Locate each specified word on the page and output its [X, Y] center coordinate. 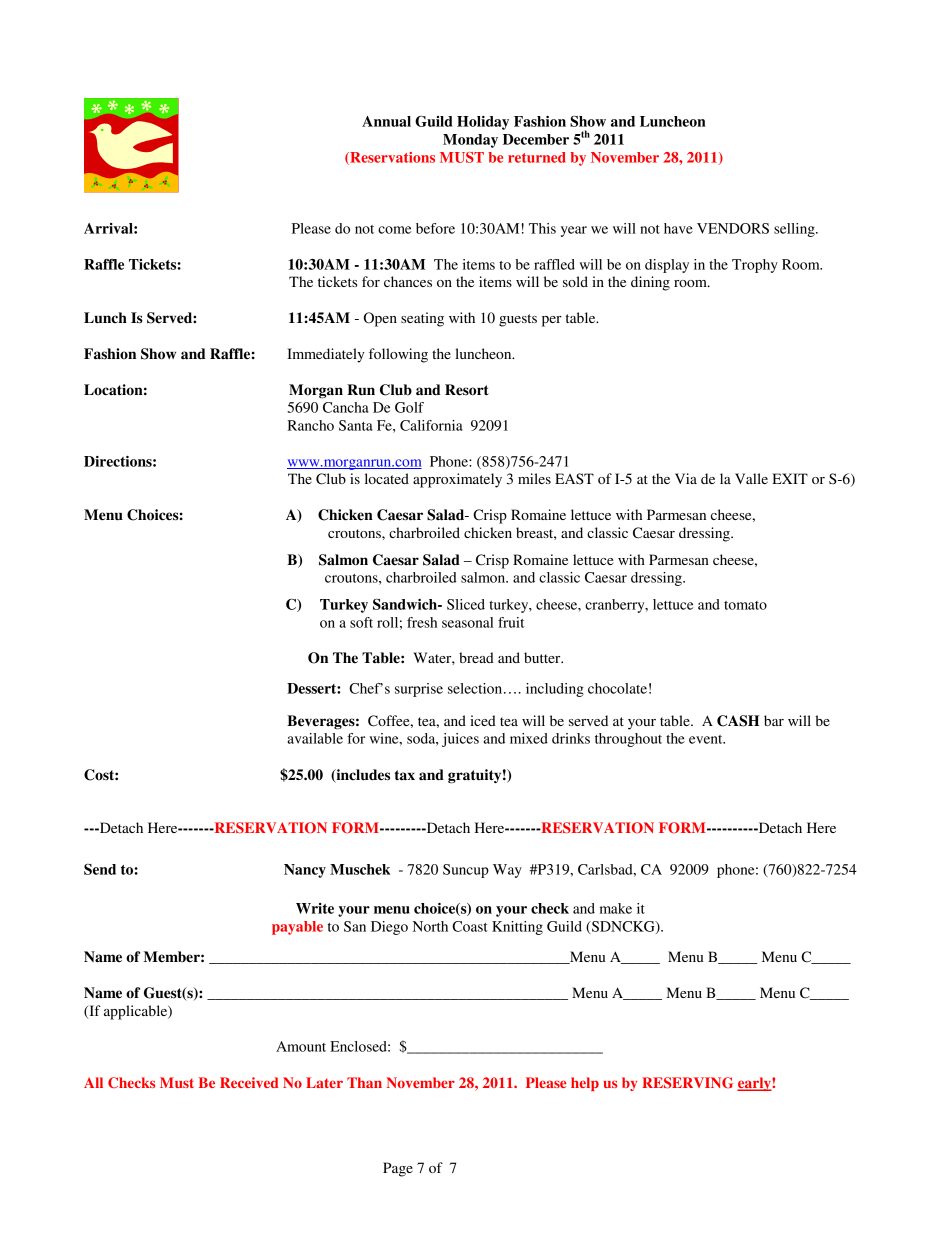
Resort [467, 390]
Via [686, 478]
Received [249, 1082]
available [315, 738]
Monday [470, 141]
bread [476, 657]
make [616, 908]
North [430, 926]
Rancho [310, 425]
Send [100, 869]
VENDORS [733, 228]
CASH [738, 721]
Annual [386, 121]
